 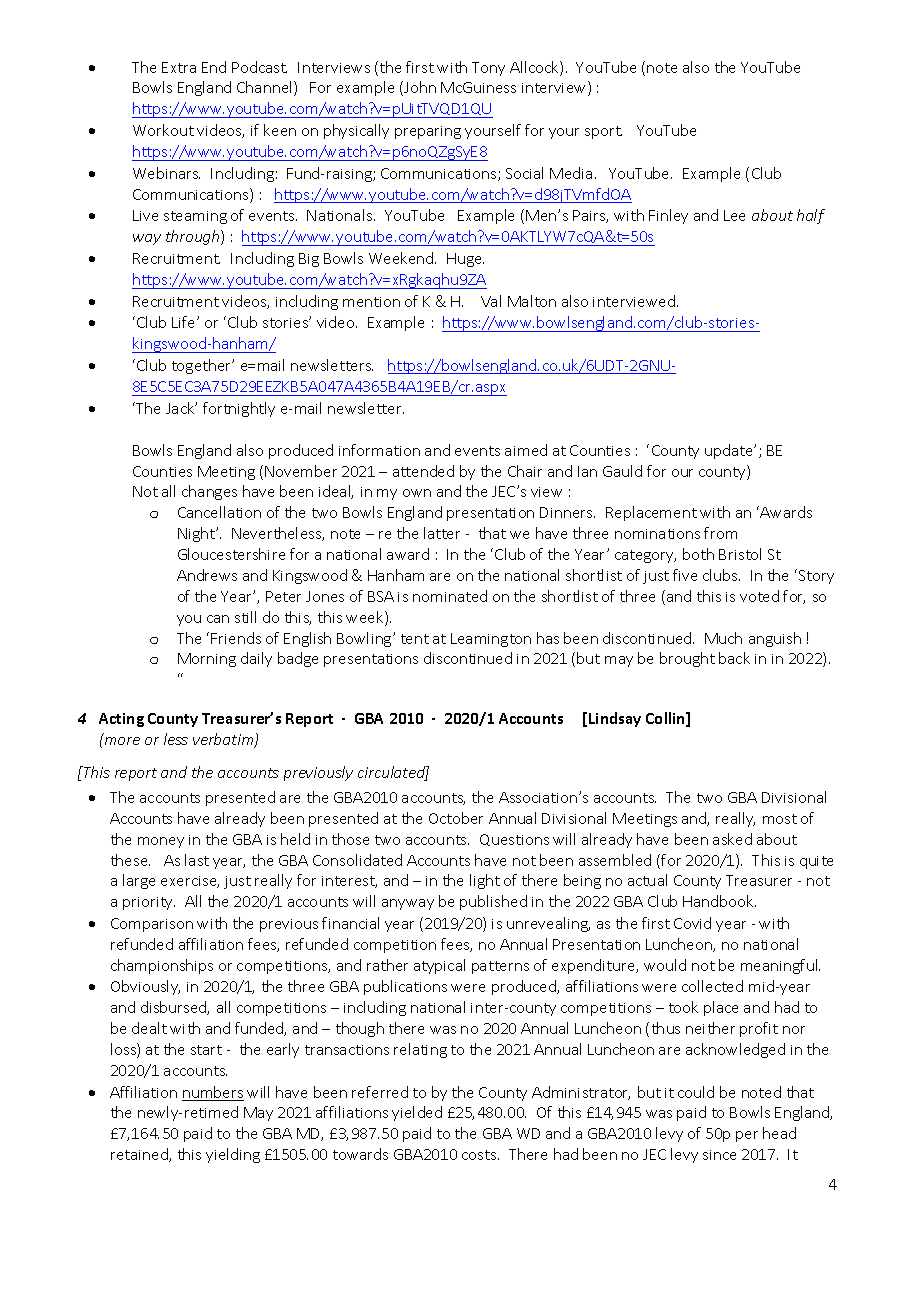 I want to click on October, so click(x=456, y=818).
